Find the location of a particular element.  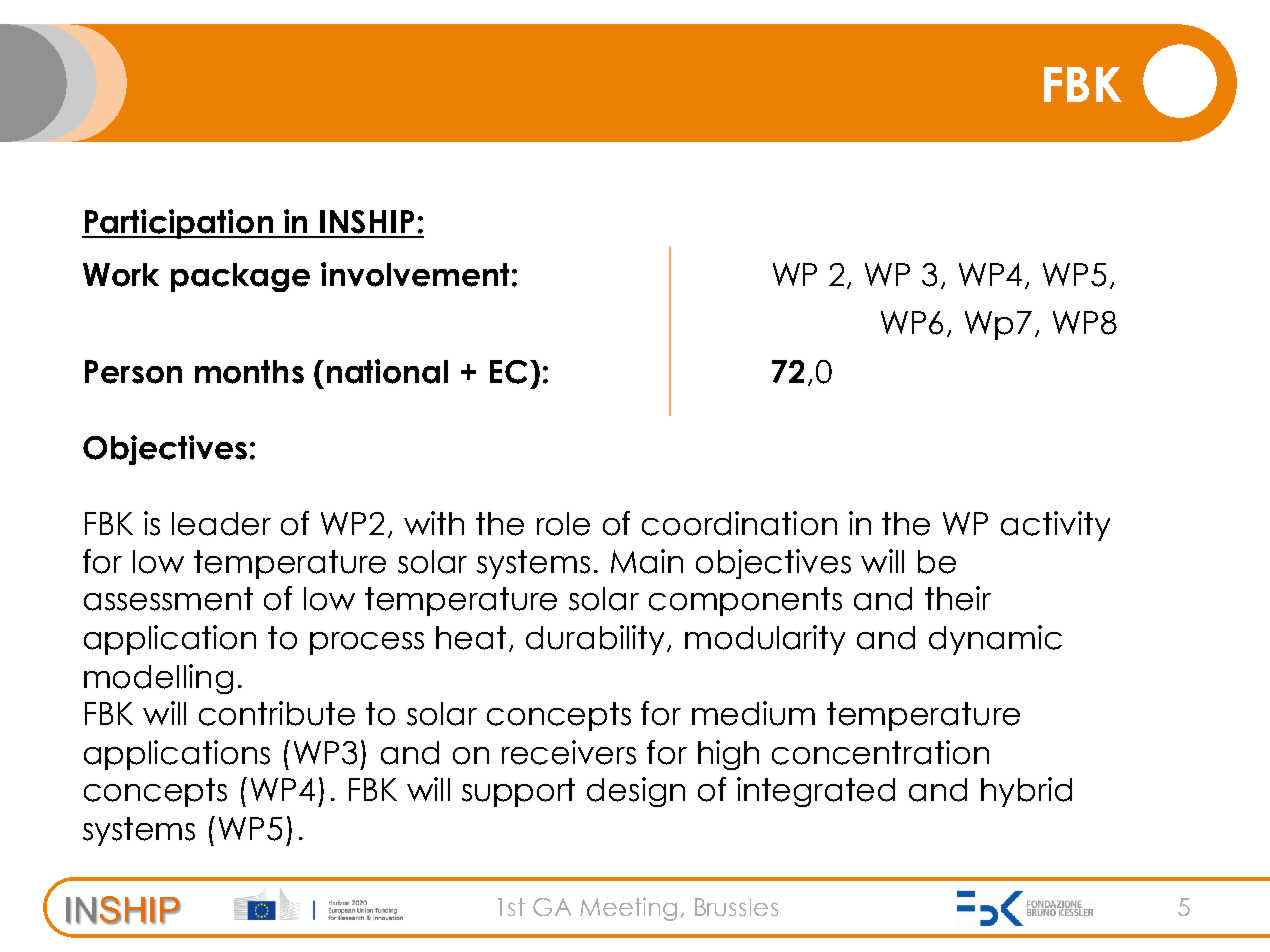

Participation is located at coordinates (178, 224).
